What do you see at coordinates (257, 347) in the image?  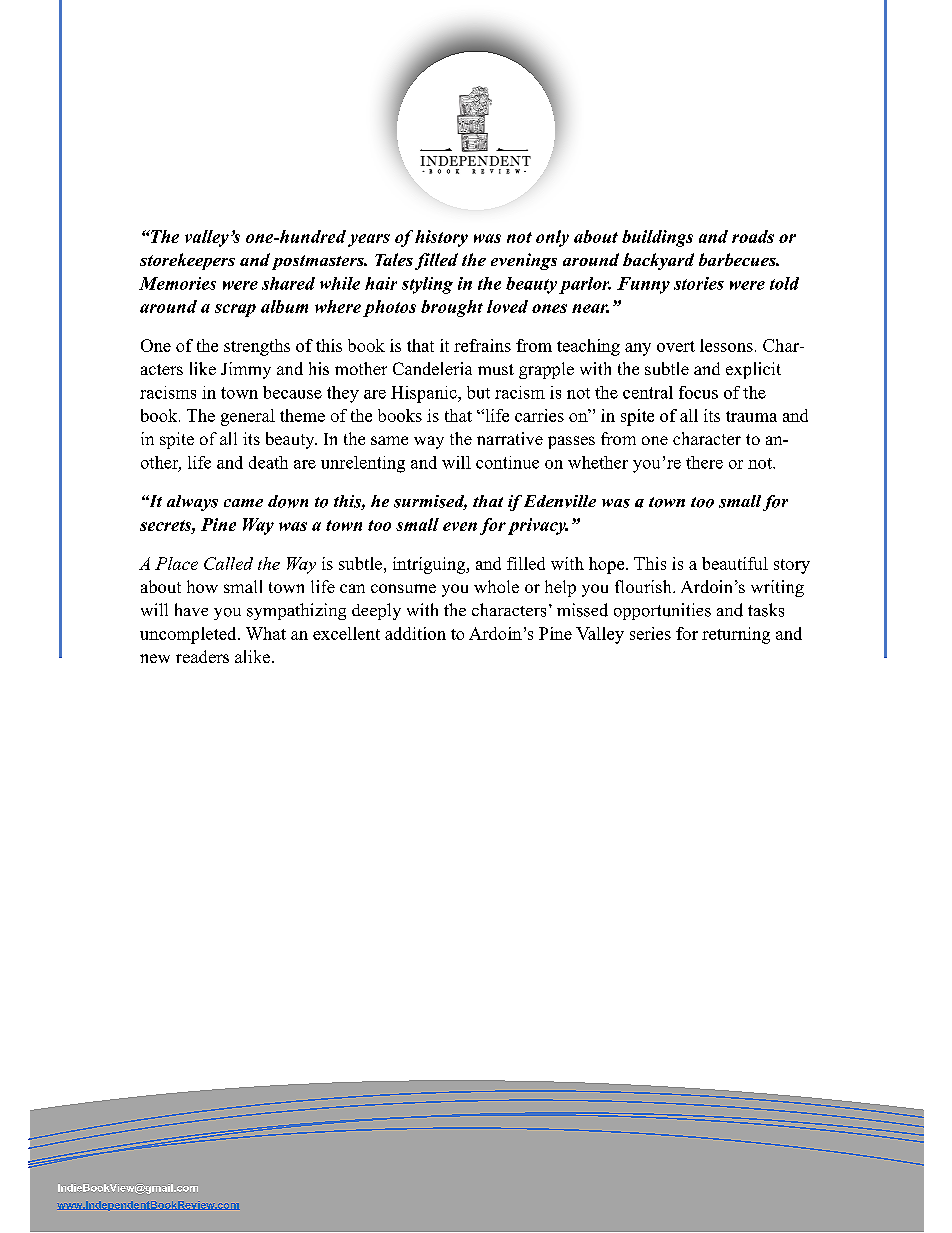 I see `strengths` at bounding box center [257, 347].
